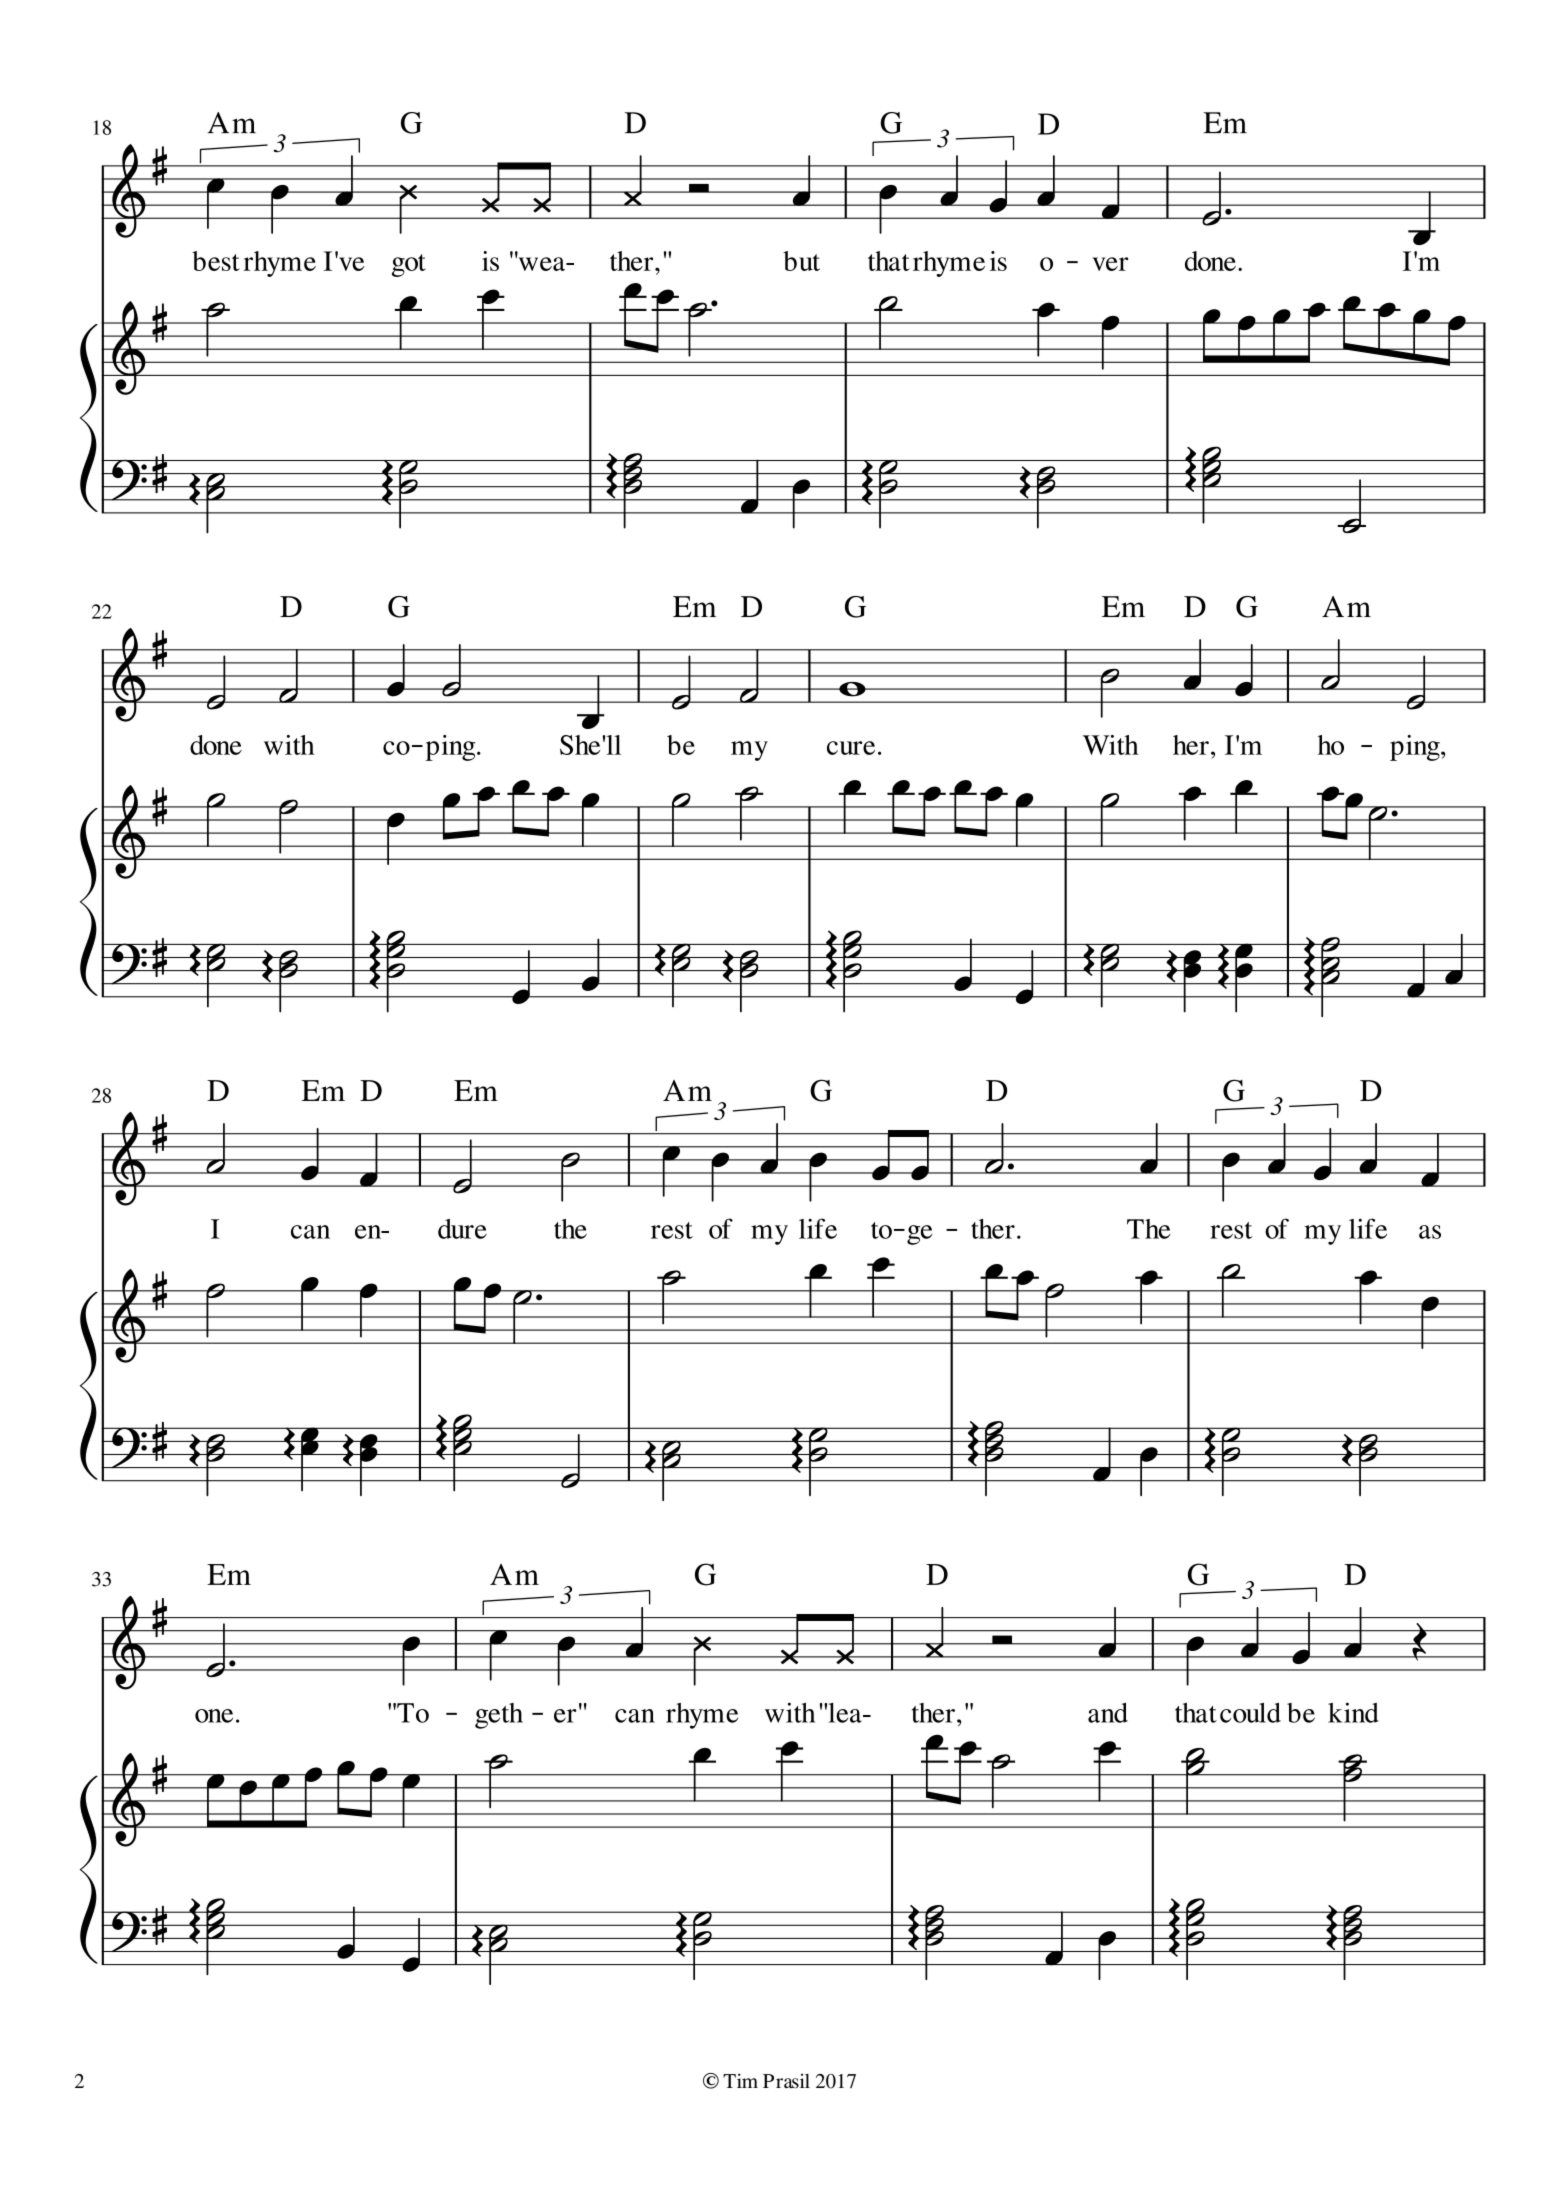  What do you see at coordinates (1108, 1712) in the document?
I see `and` at bounding box center [1108, 1712].
